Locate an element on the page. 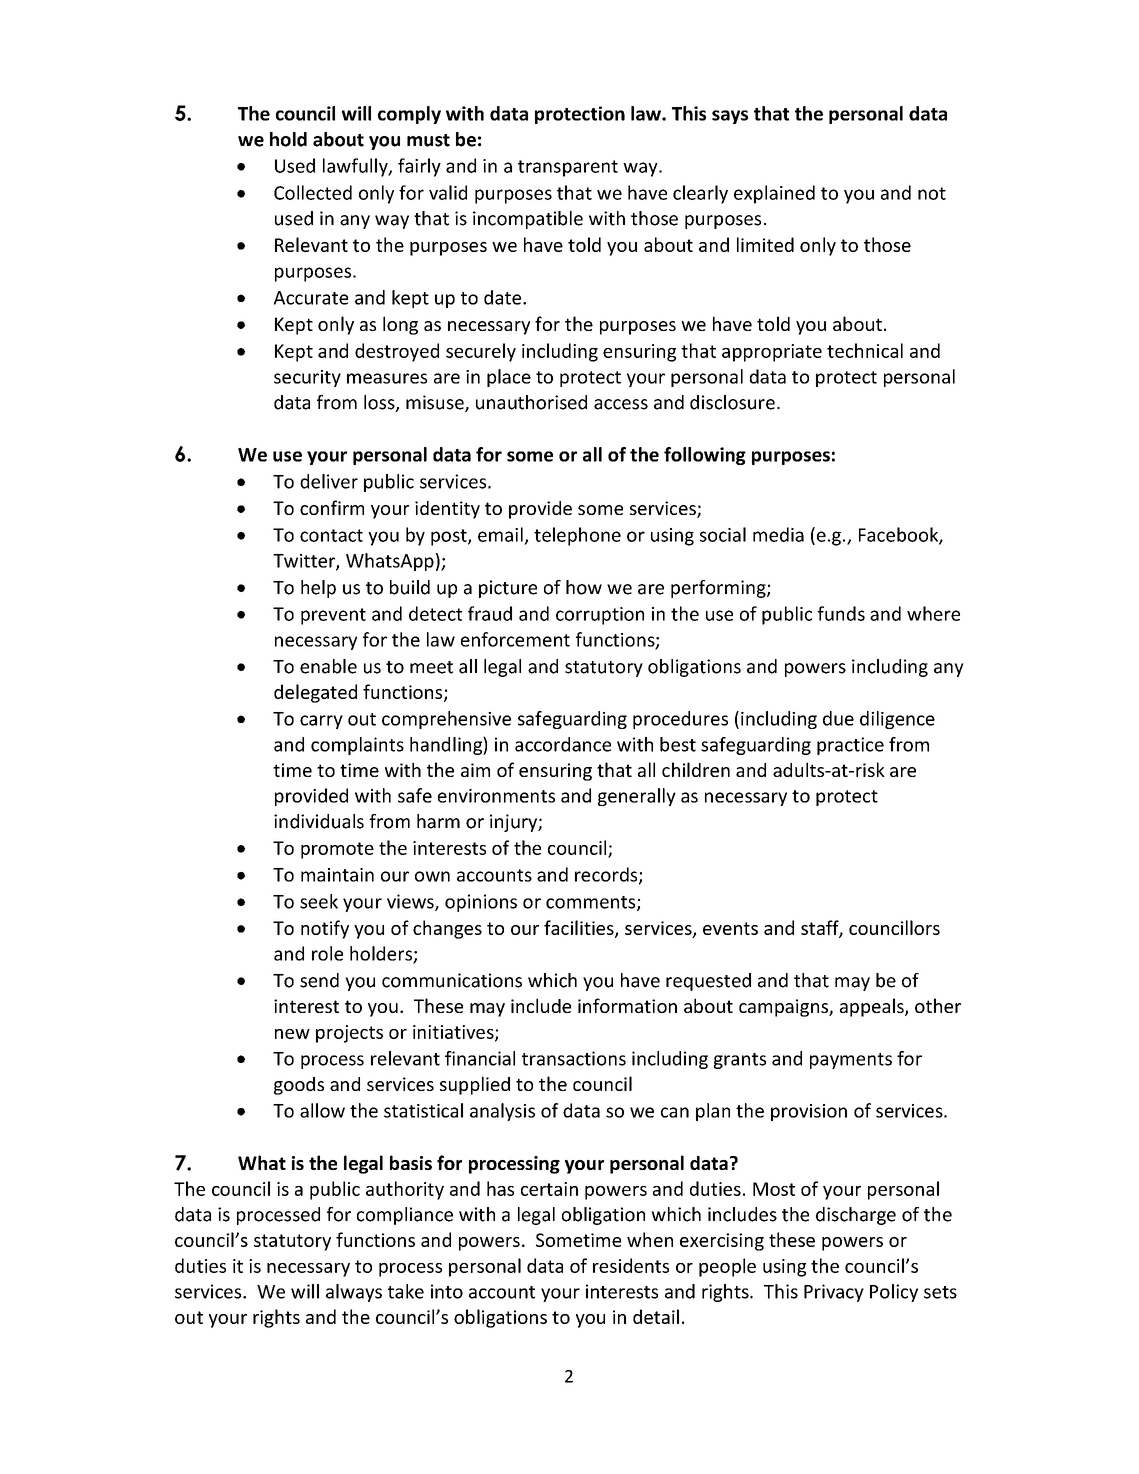  complaints is located at coordinates (357, 746).
